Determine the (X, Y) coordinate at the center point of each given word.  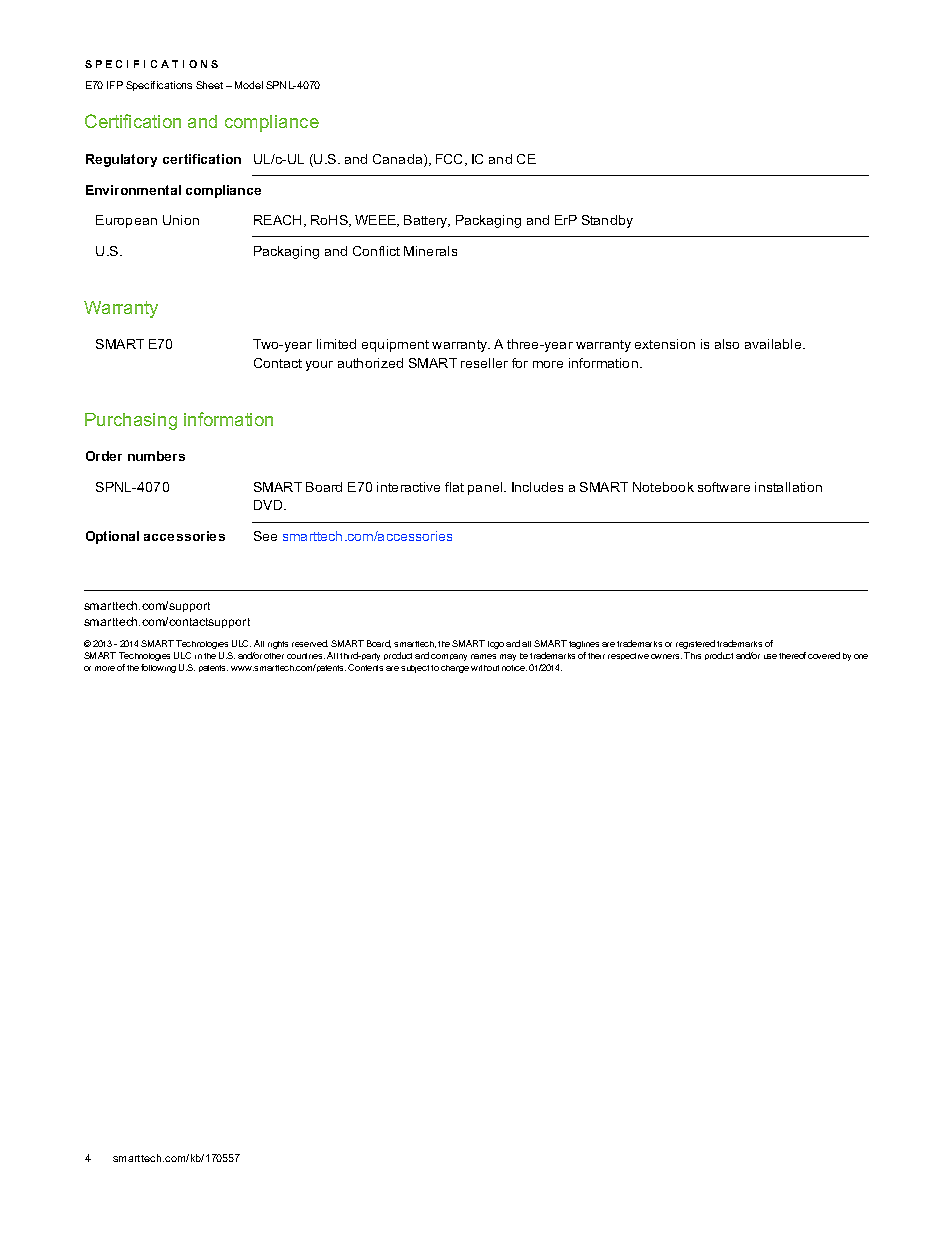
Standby (607, 221)
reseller (484, 363)
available (774, 344)
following (158, 668)
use (770, 656)
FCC (451, 160)
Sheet (209, 85)
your (319, 366)
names (483, 656)
